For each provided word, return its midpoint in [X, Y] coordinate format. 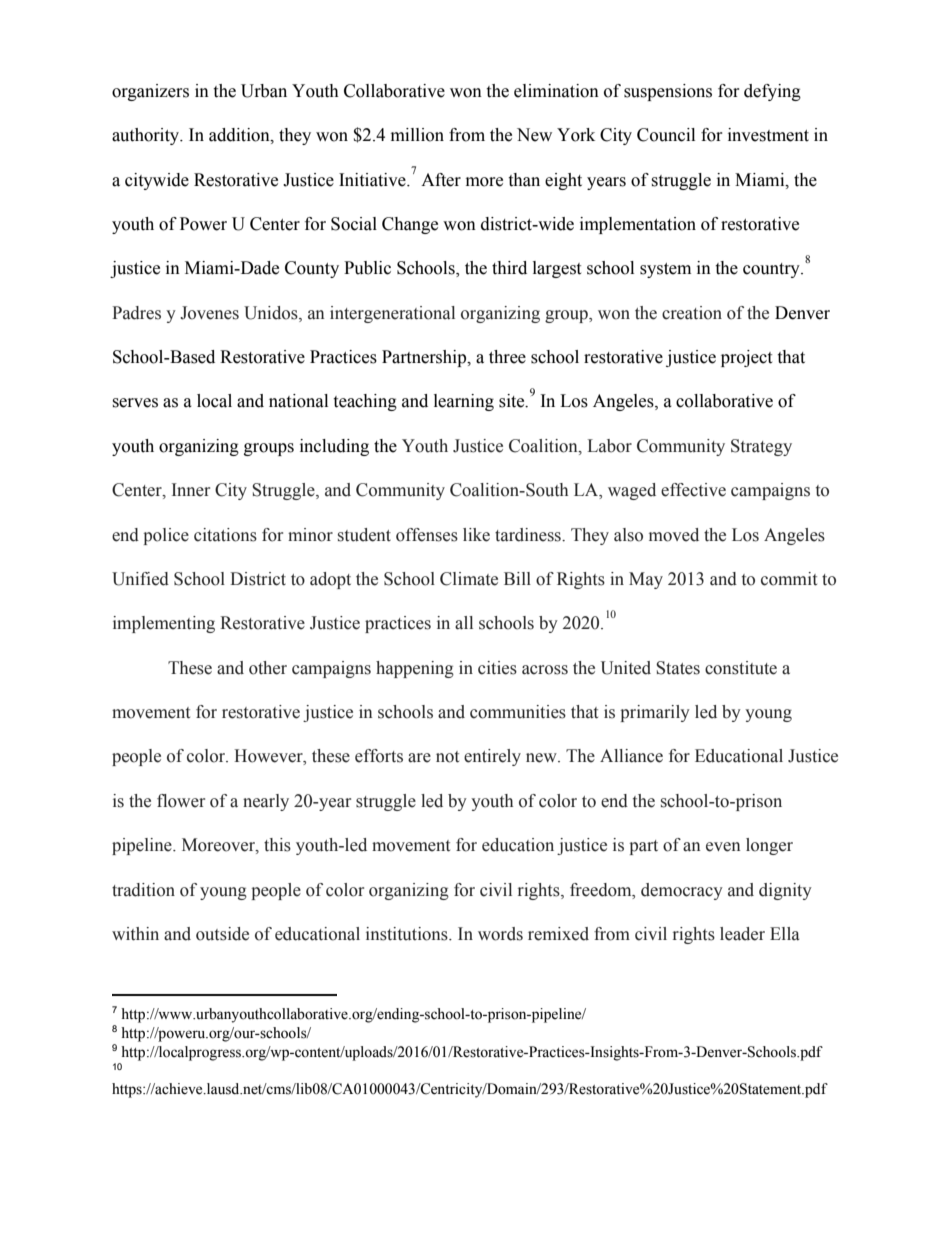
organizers [150, 92]
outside [222, 934]
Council [666, 135]
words [500, 934]
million [417, 135]
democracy [682, 891]
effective [693, 490]
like [476, 535]
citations [225, 535]
